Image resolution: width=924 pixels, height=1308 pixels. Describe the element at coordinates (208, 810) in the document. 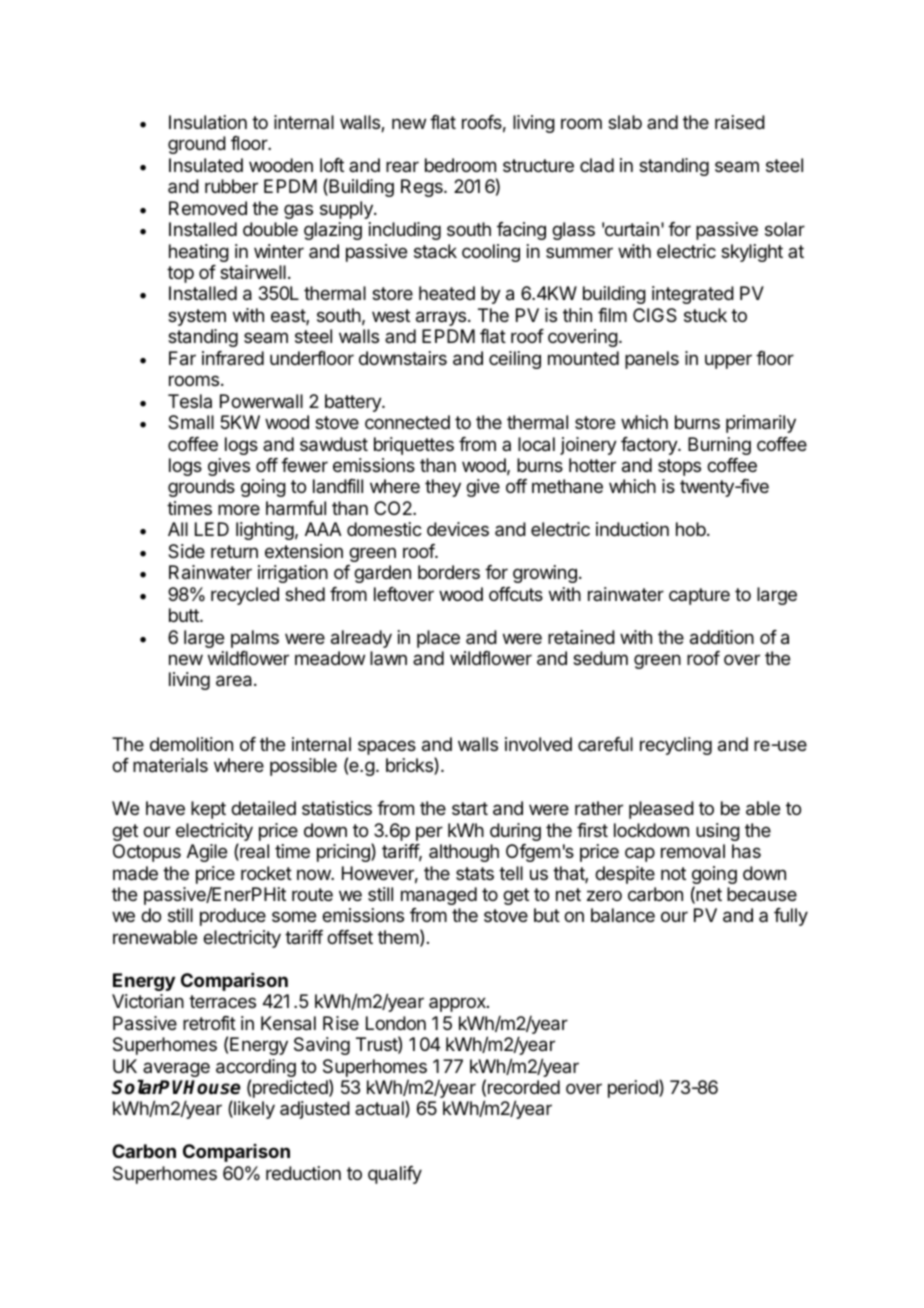

I see `kept` at that location.
